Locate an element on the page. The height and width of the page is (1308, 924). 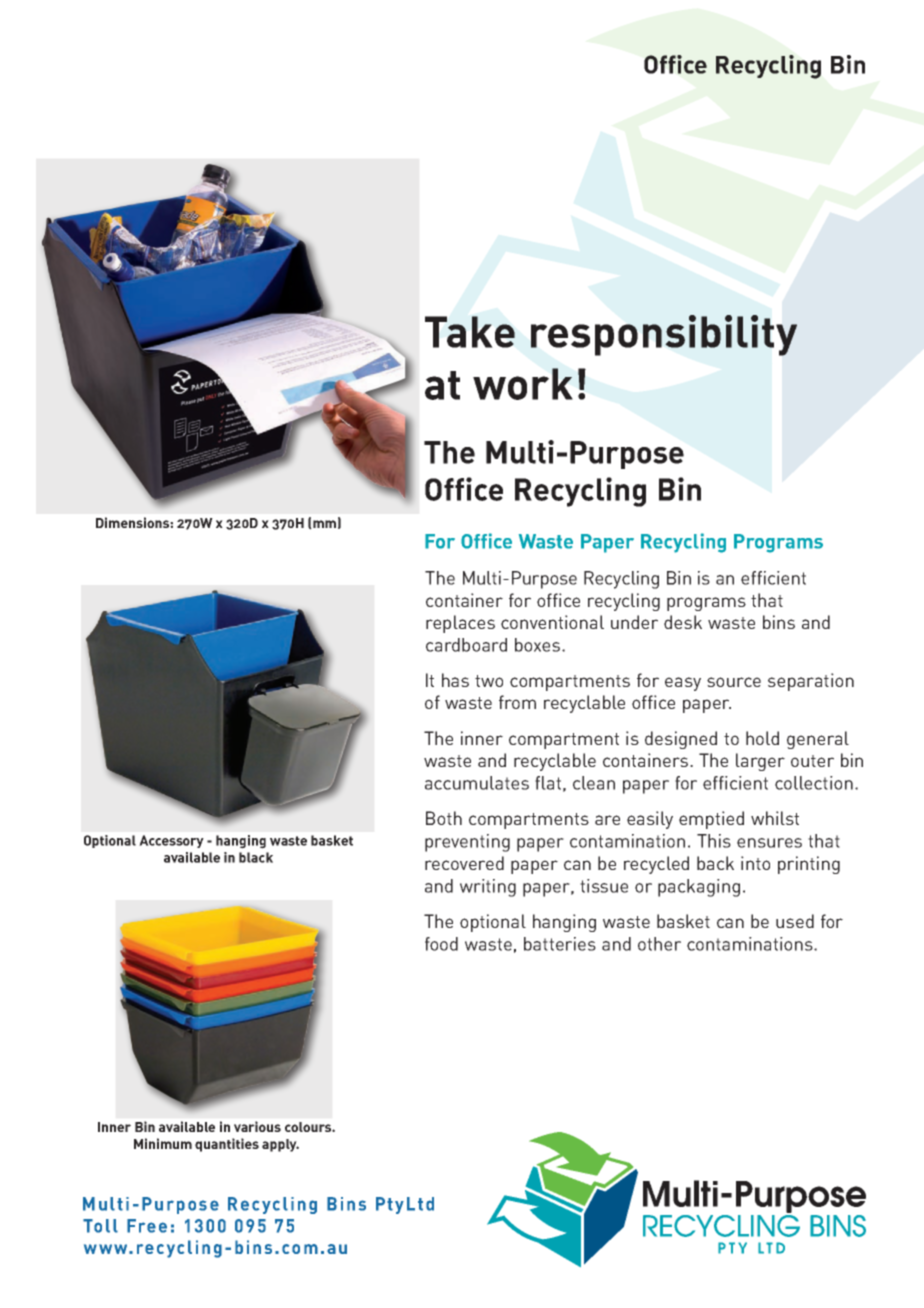
accumulates is located at coordinates (477, 783).
